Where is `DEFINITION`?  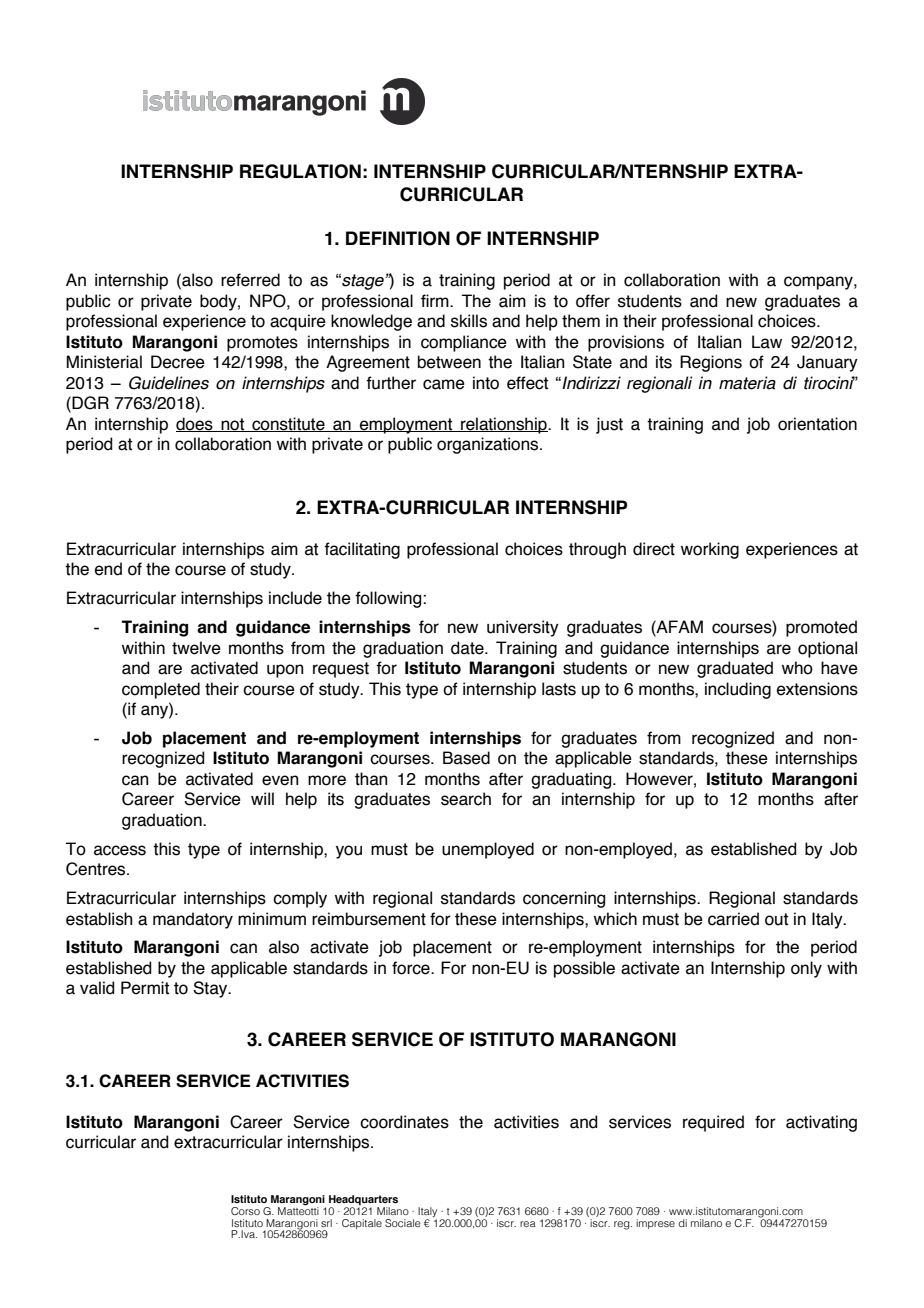
DEFINITION is located at coordinates (398, 238).
